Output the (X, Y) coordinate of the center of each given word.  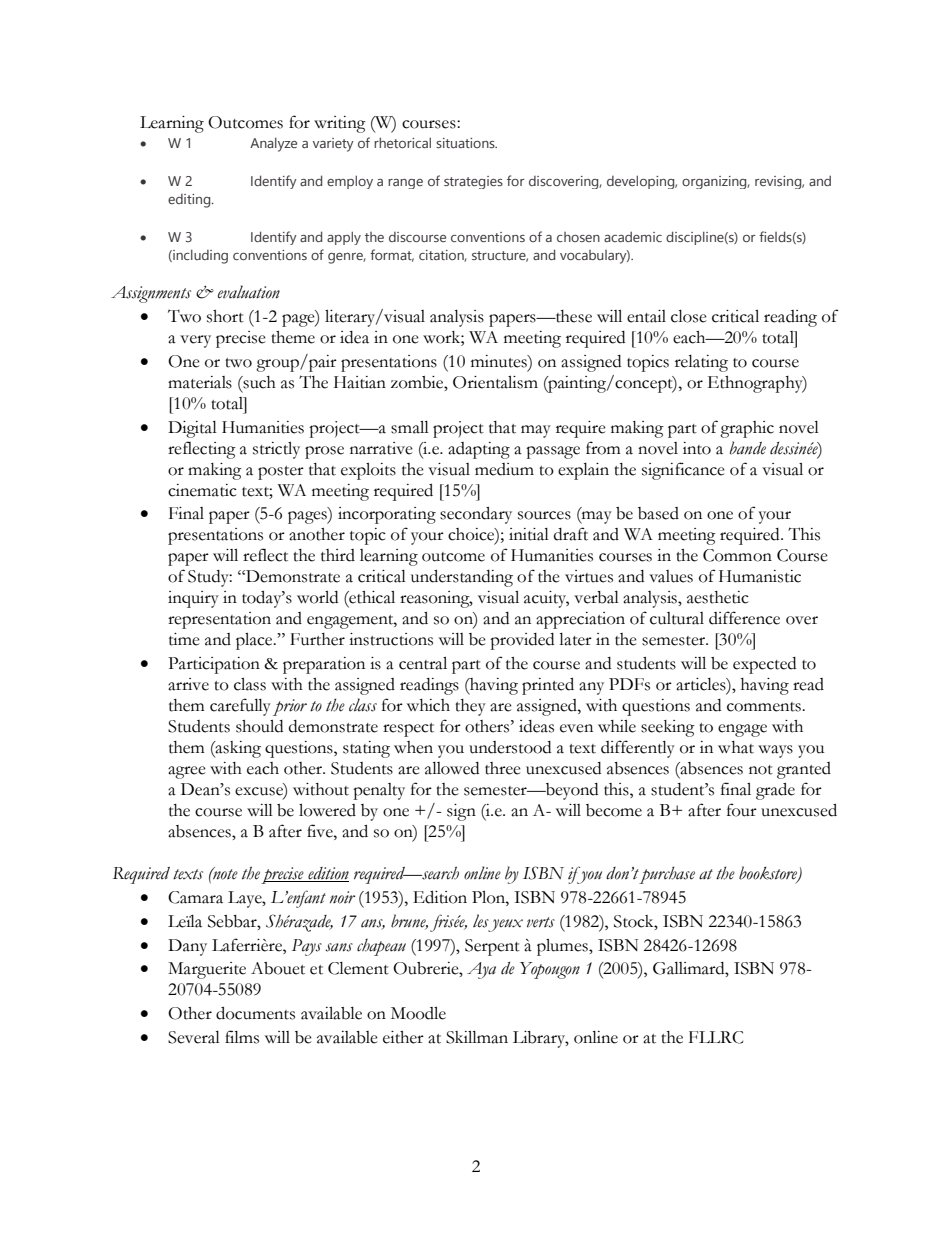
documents (255, 1013)
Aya (481, 970)
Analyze (273, 144)
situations (466, 143)
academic (633, 236)
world (317, 597)
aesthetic (718, 597)
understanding (462, 578)
